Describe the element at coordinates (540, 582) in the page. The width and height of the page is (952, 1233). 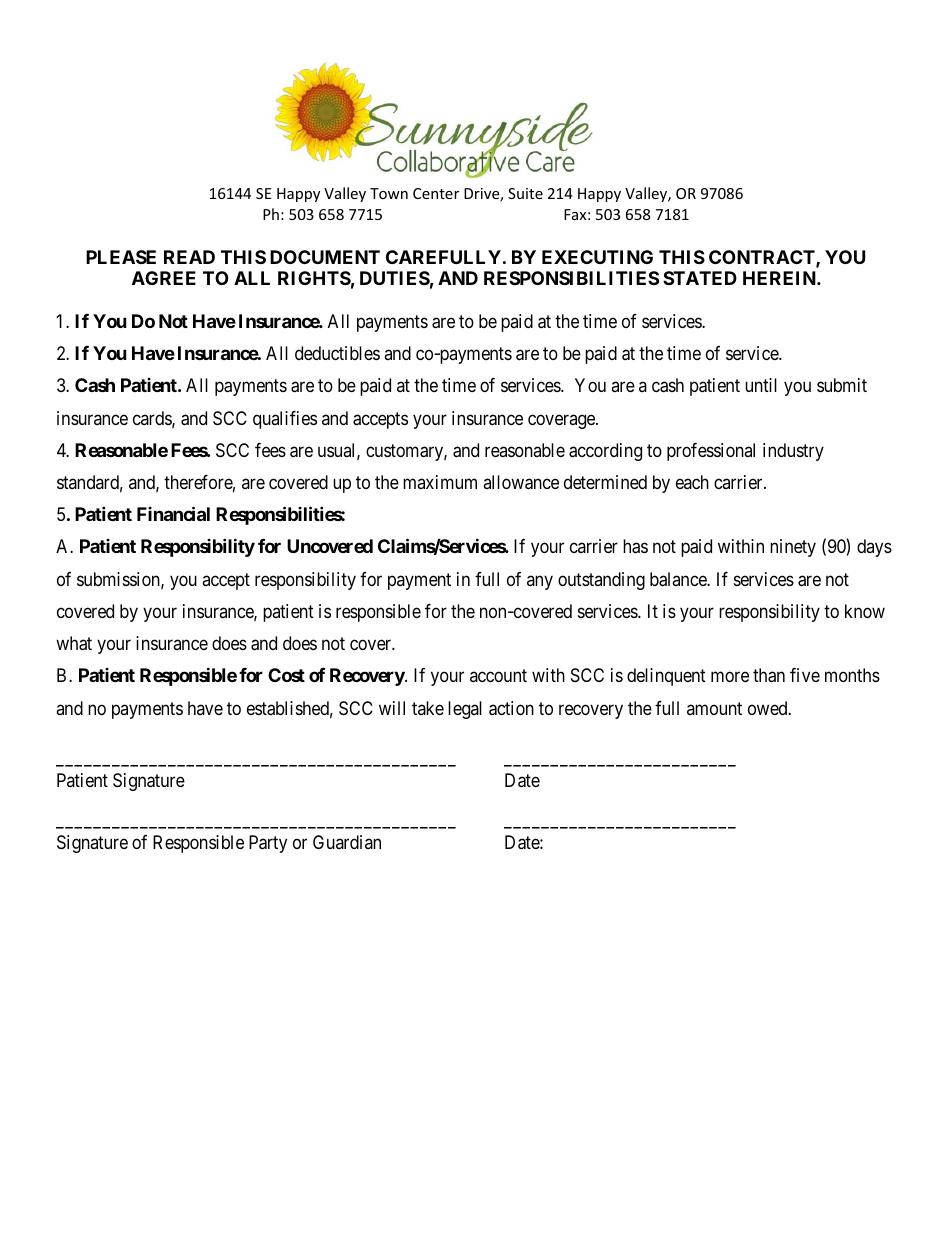
I see `any` at that location.
